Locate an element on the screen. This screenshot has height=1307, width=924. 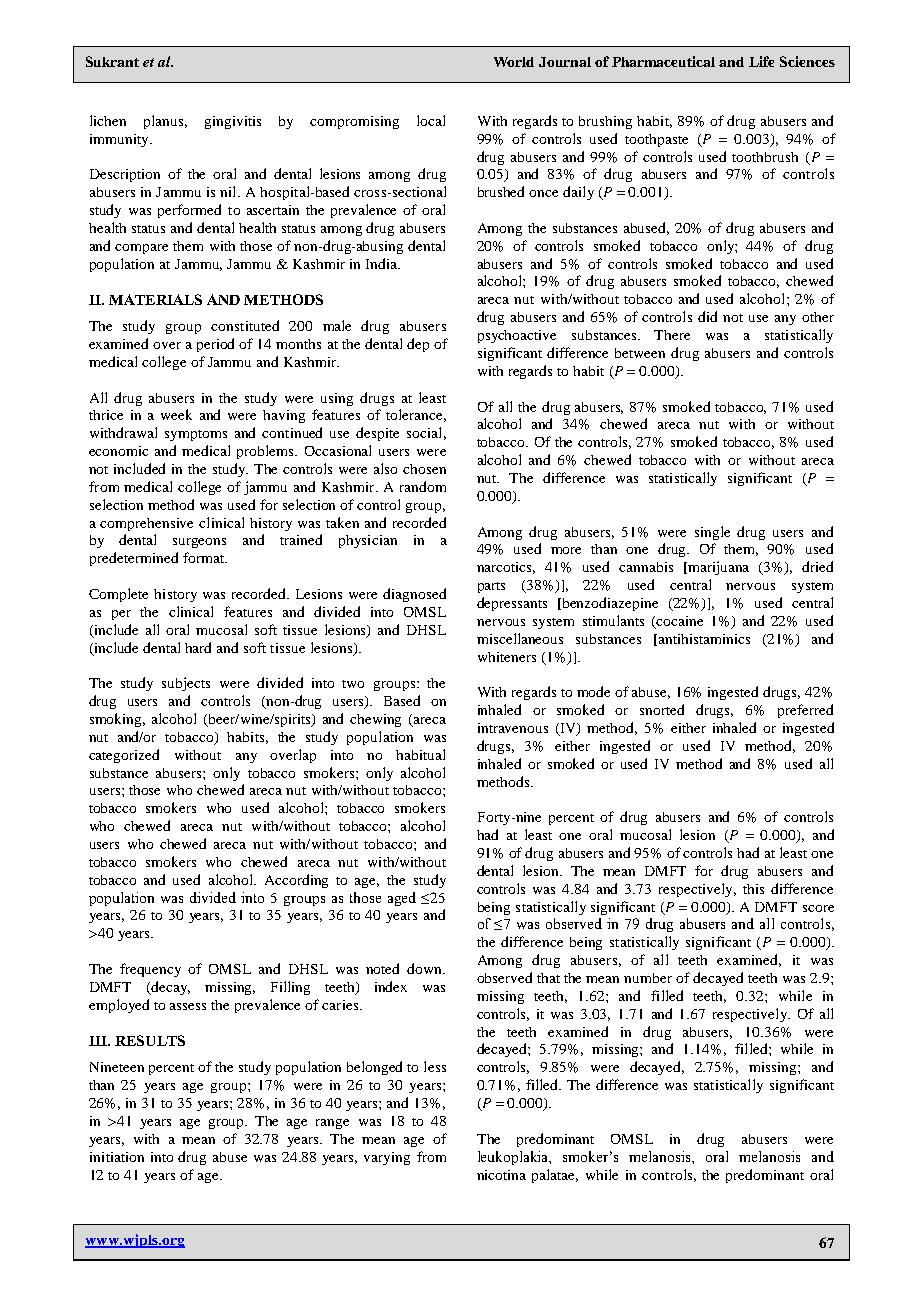
snorted is located at coordinates (662, 709).
